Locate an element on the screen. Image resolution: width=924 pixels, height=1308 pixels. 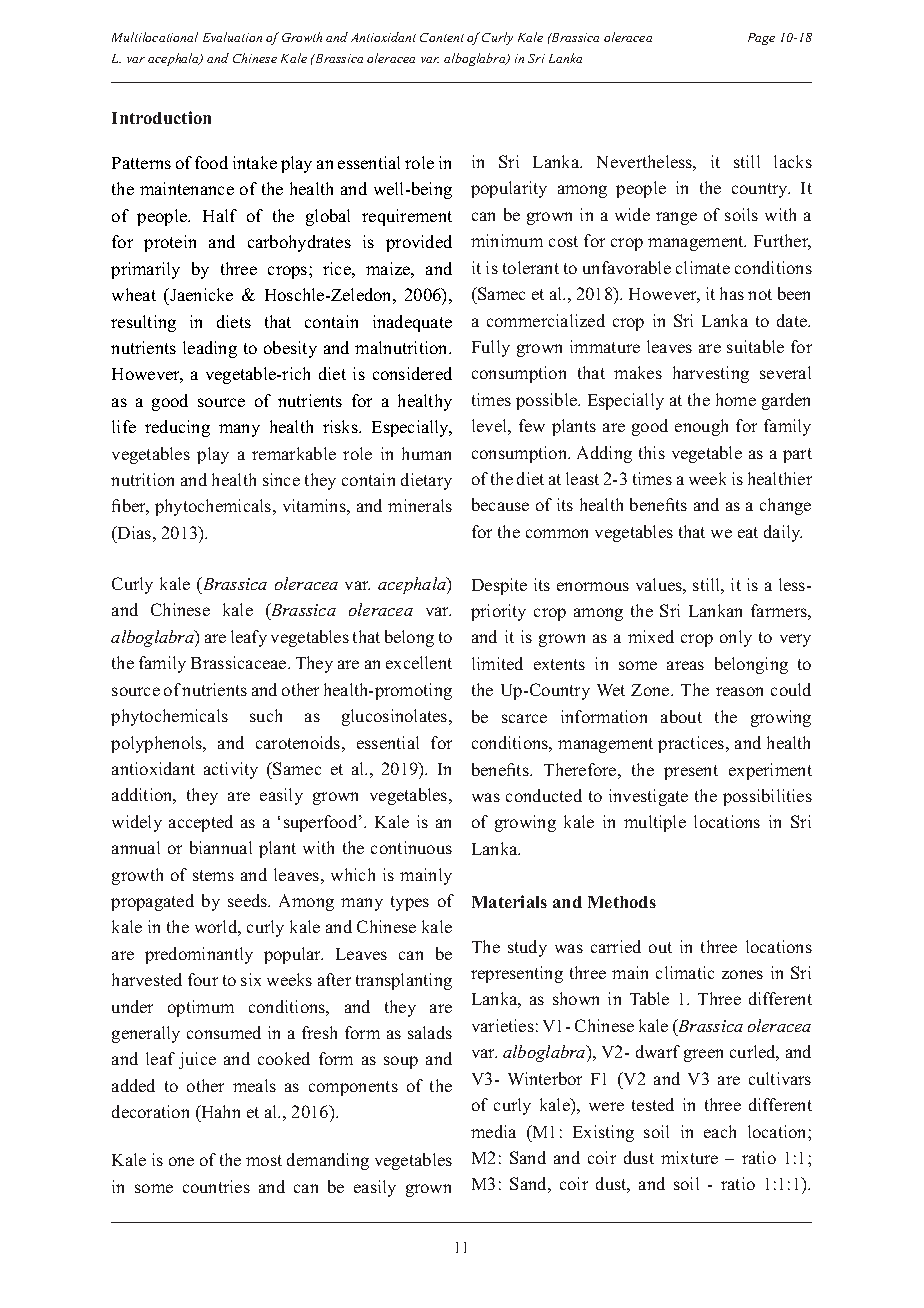
such is located at coordinates (266, 715).
